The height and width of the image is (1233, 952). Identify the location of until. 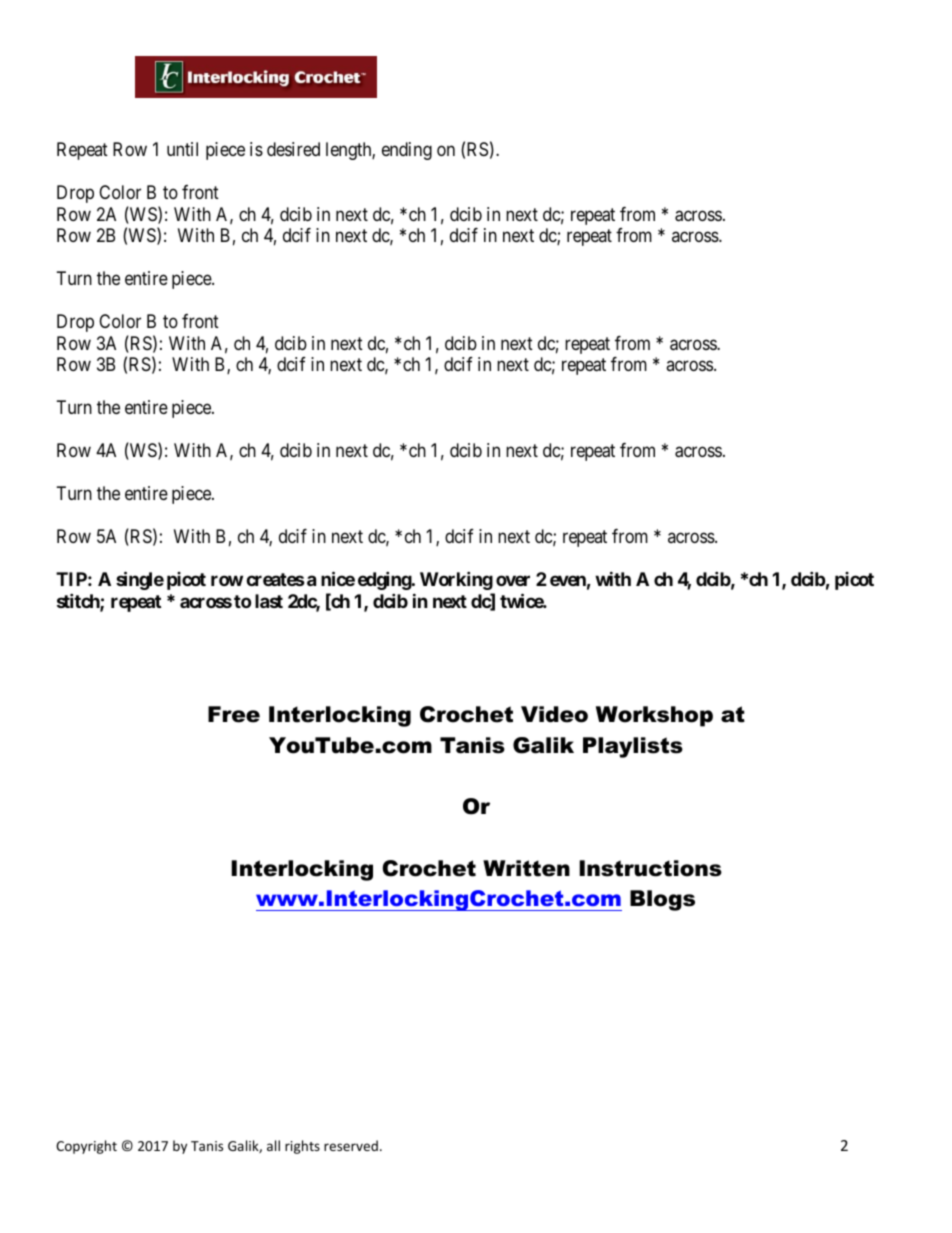
(182, 149).
